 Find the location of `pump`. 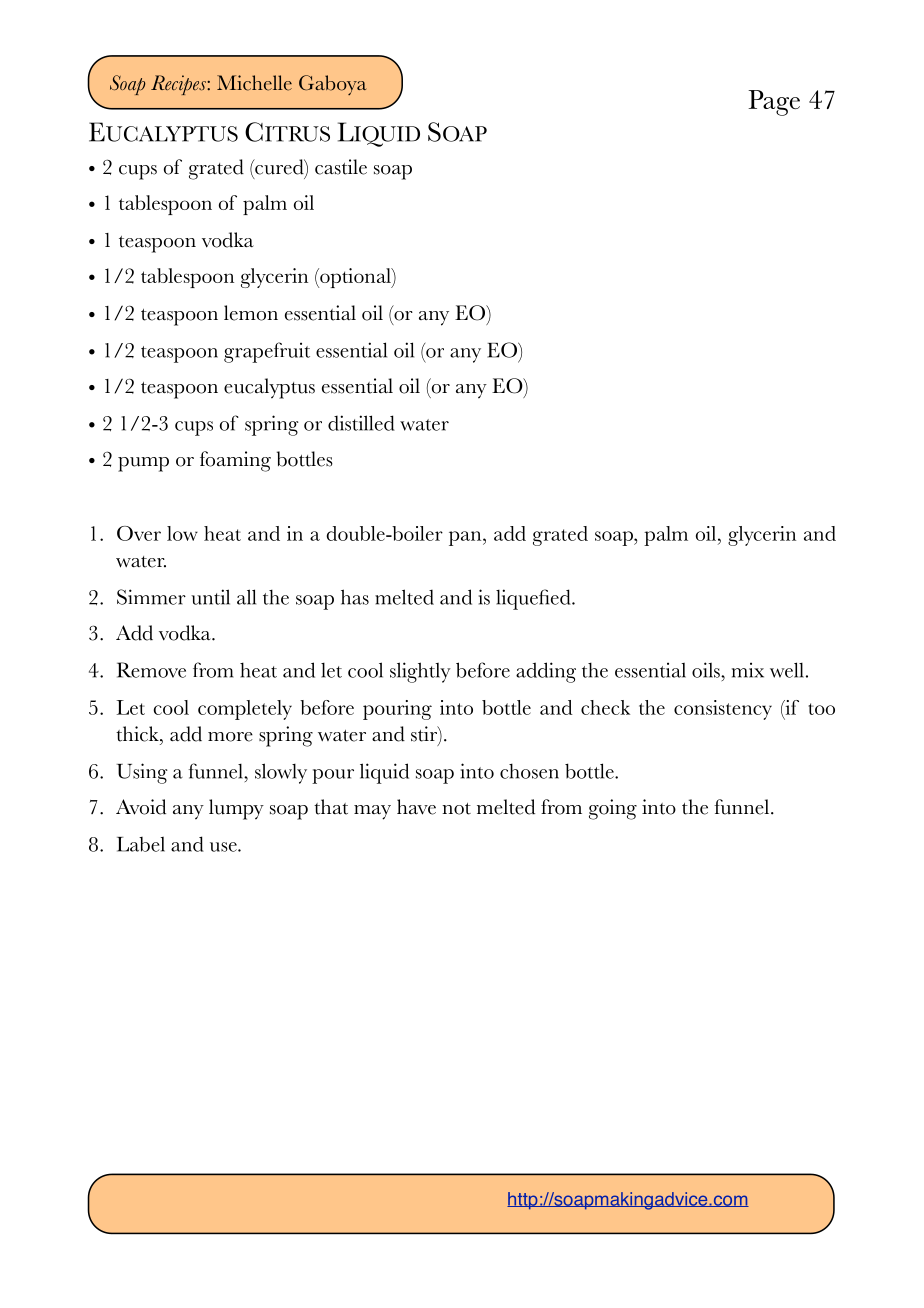

pump is located at coordinates (143, 464).
